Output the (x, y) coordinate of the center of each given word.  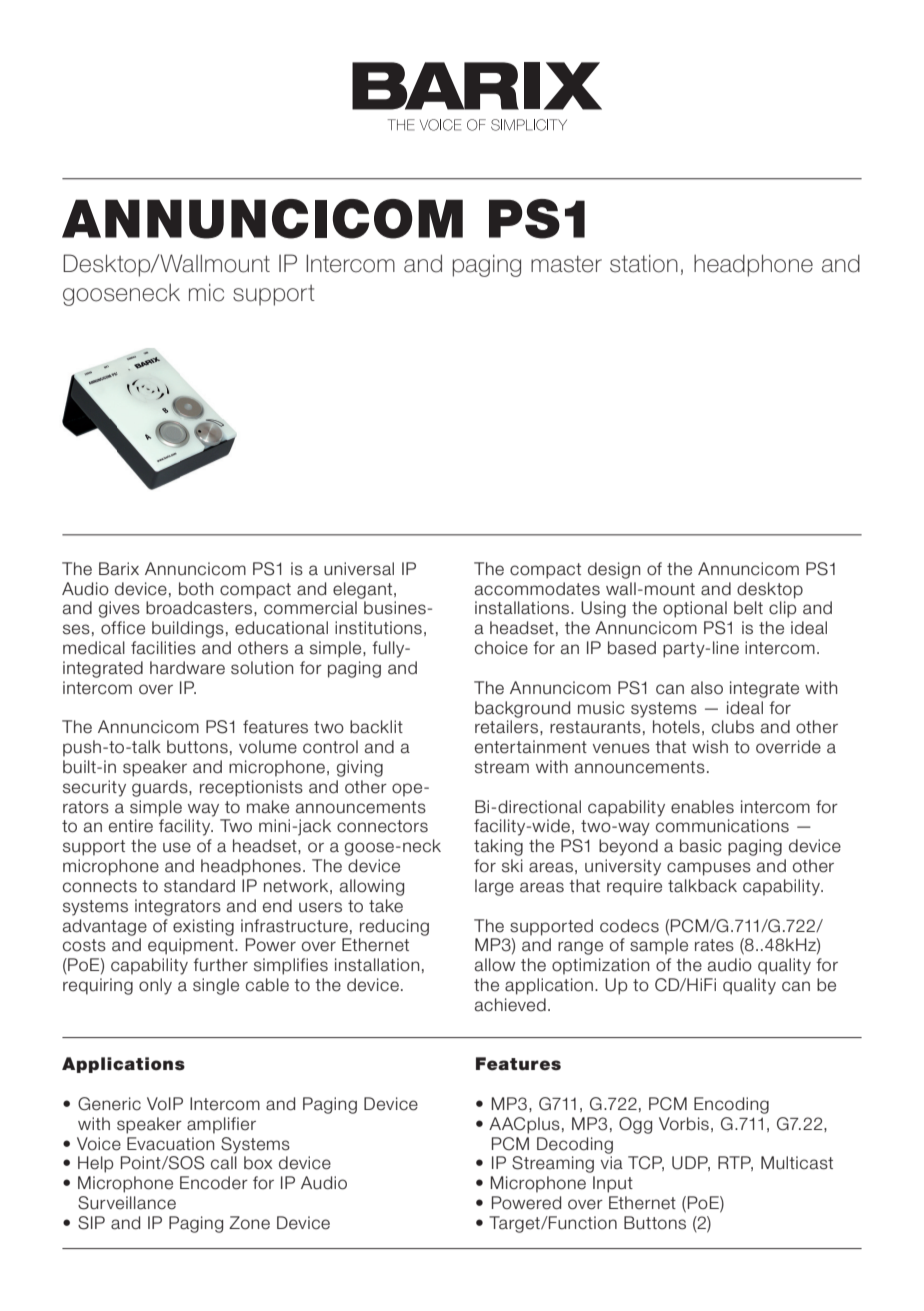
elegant (364, 590)
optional (695, 609)
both (196, 589)
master (566, 264)
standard (199, 886)
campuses (709, 869)
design (614, 570)
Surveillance (127, 1203)
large (494, 887)
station (644, 263)
